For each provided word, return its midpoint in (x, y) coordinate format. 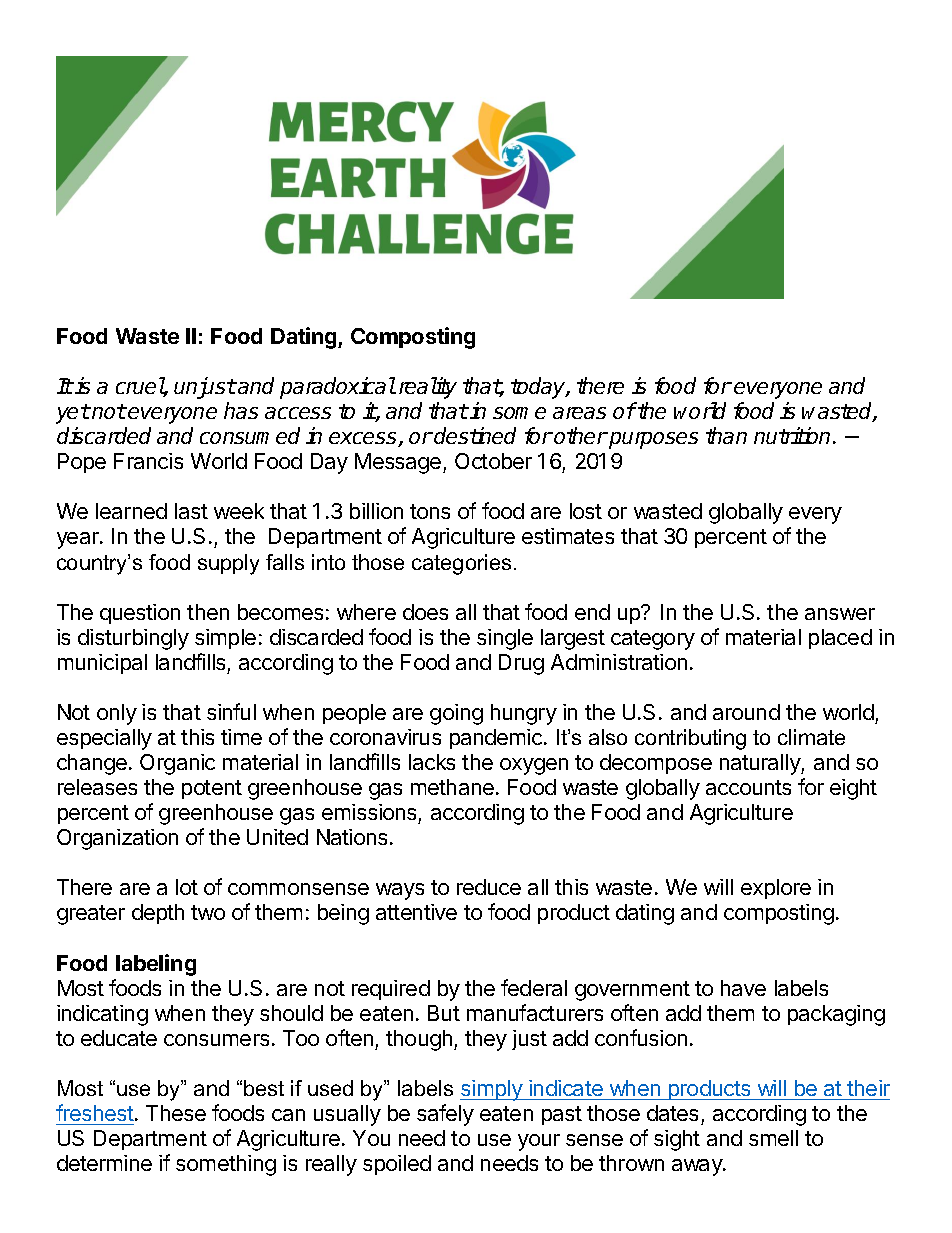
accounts (748, 787)
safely (445, 1115)
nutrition (792, 435)
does (425, 612)
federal (534, 987)
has (241, 410)
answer (840, 614)
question (140, 614)
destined (475, 435)
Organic (177, 764)
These (176, 1113)
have (743, 988)
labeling (156, 965)
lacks (432, 762)
